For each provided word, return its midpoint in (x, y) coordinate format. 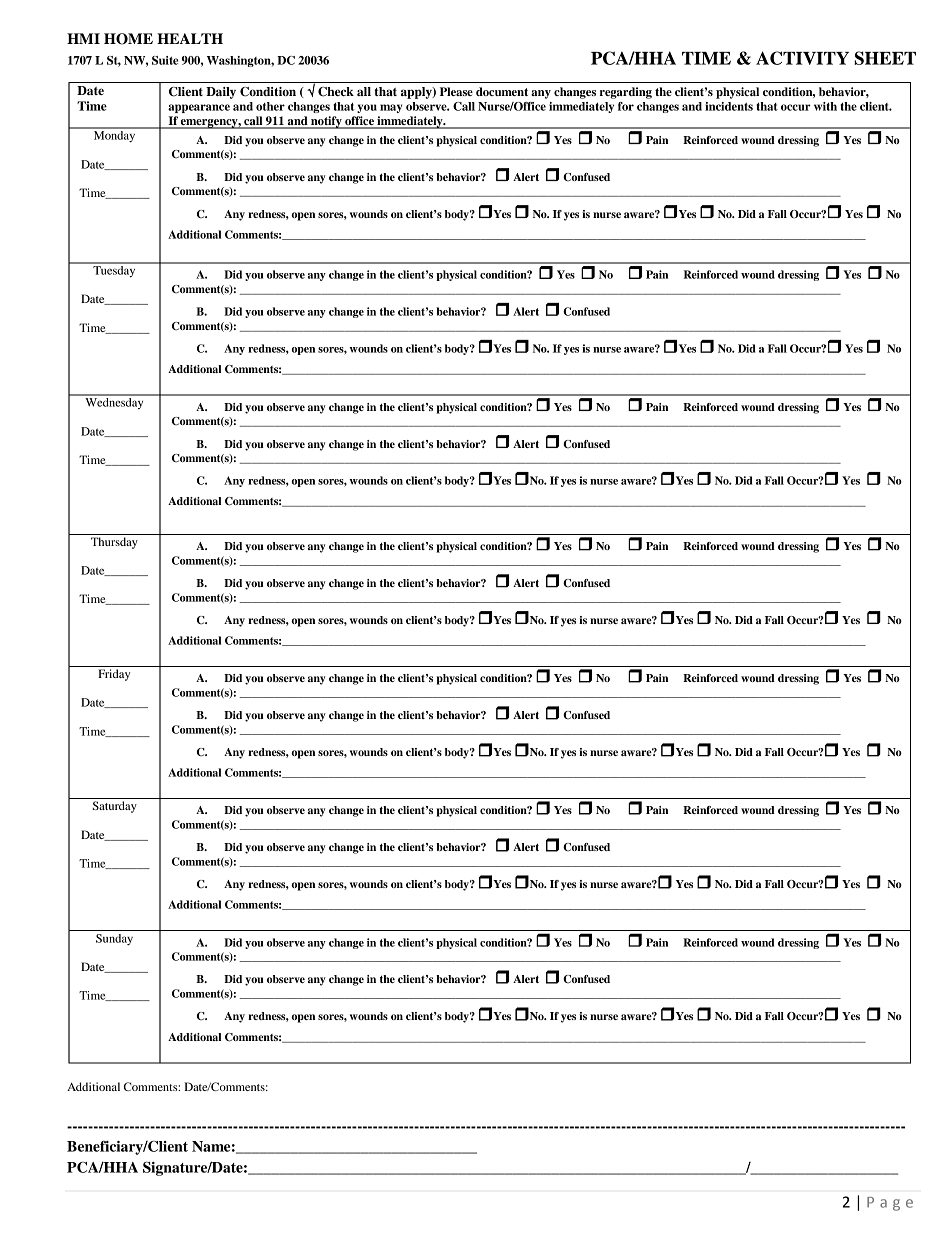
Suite (165, 60)
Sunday (114, 939)
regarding (626, 93)
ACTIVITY (802, 58)
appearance (199, 108)
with (825, 106)
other (270, 106)
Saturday (115, 807)
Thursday (114, 543)
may (391, 108)
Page (890, 1204)
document (502, 91)
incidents (729, 106)
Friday (114, 675)
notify (326, 122)
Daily (221, 93)
